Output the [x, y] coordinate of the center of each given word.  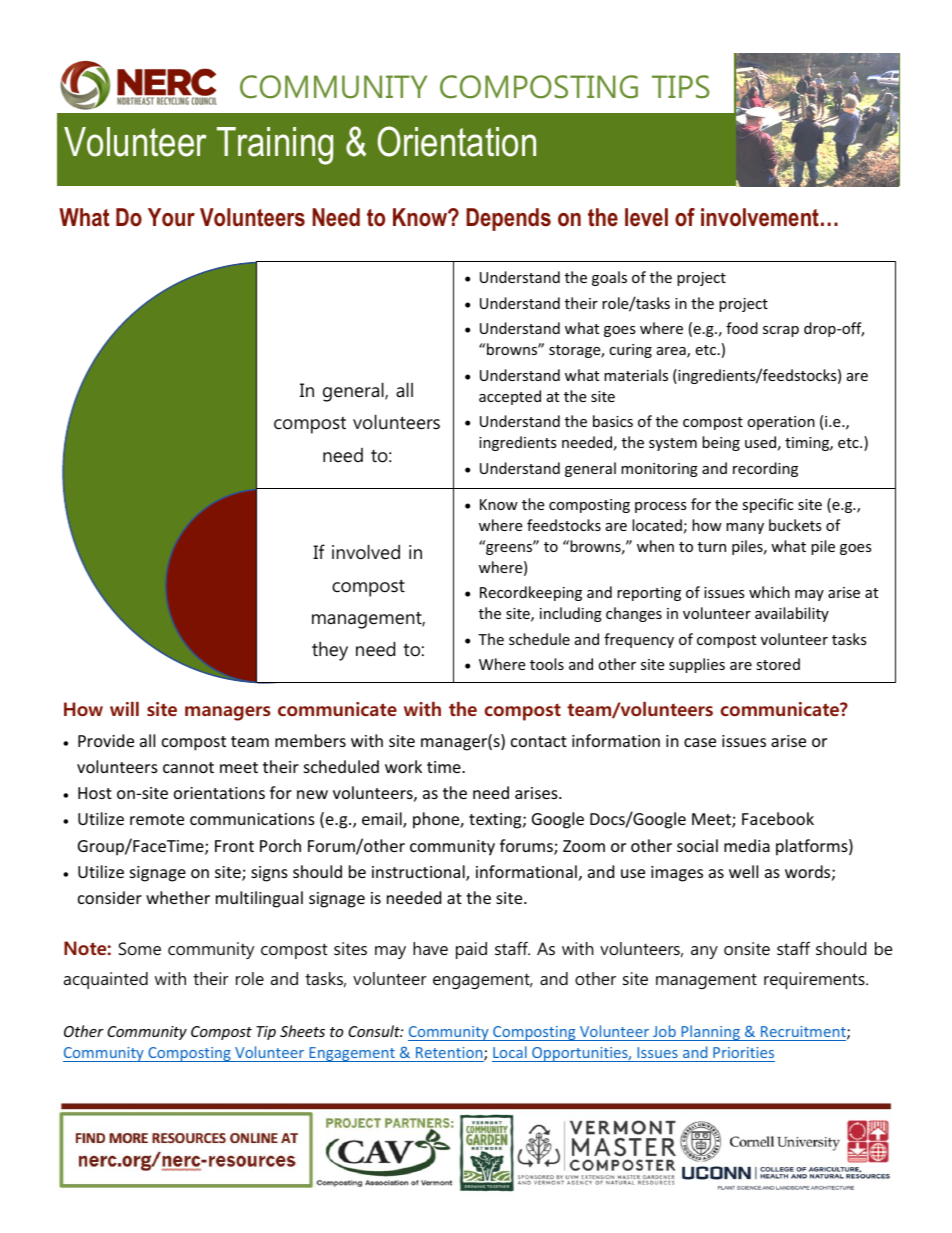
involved [366, 552]
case [700, 742]
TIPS [681, 87]
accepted [510, 397]
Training [275, 146]
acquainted [106, 980]
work [403, 766]
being [721, 443]
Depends [508, 219]
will [124, 709]
